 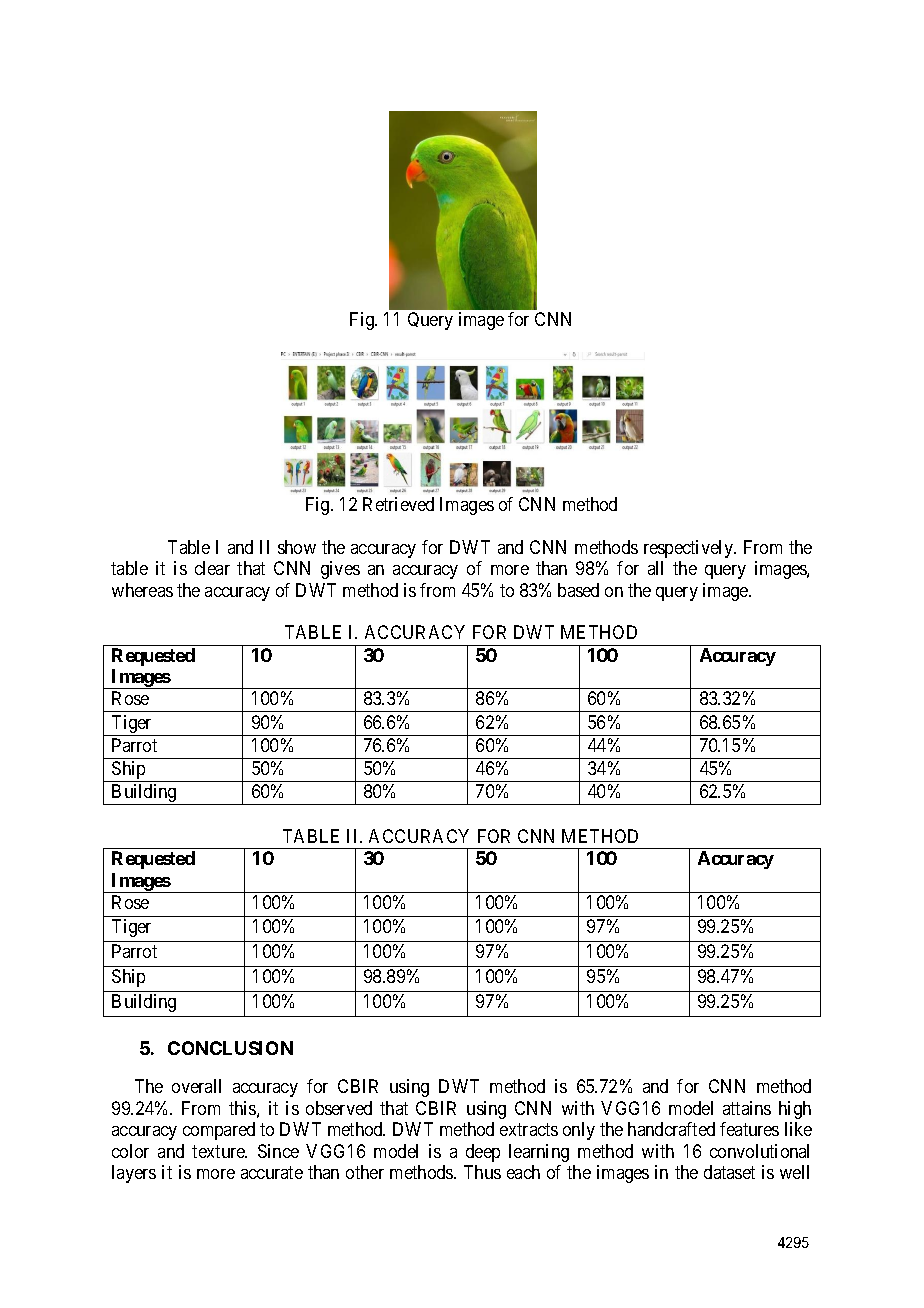 What do you see at coordinates (398, 504) in the document?
I see `Retrieved` at bounding box center [398, 504].
